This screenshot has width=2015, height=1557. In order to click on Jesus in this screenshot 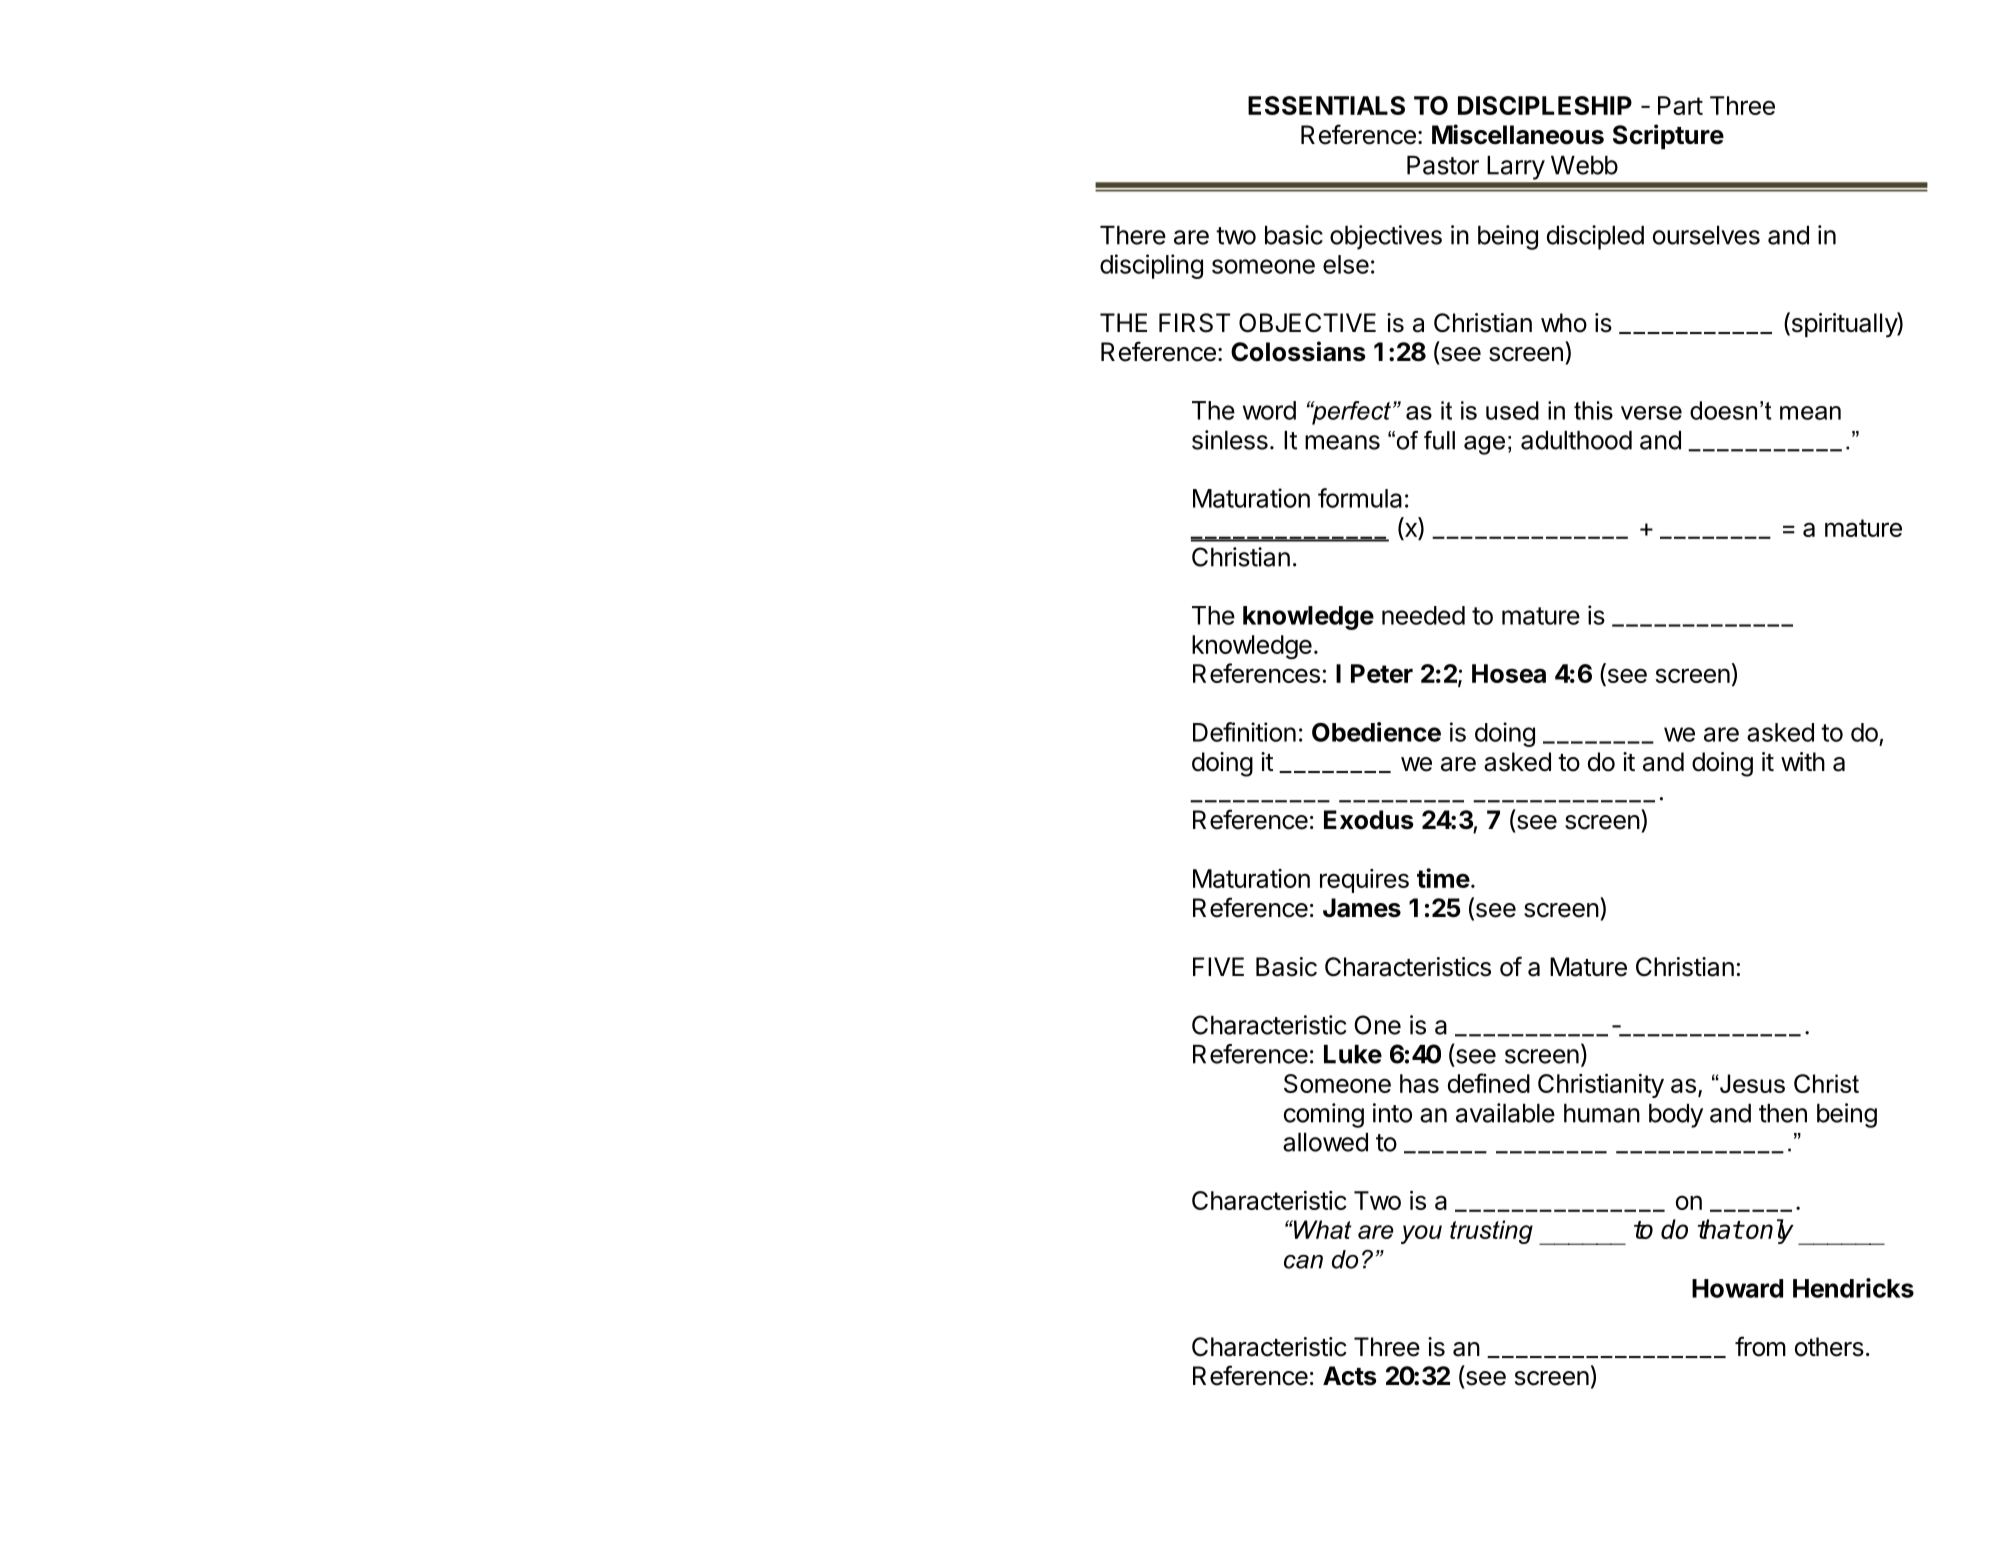, I will do `click(1751, 1083)`.
